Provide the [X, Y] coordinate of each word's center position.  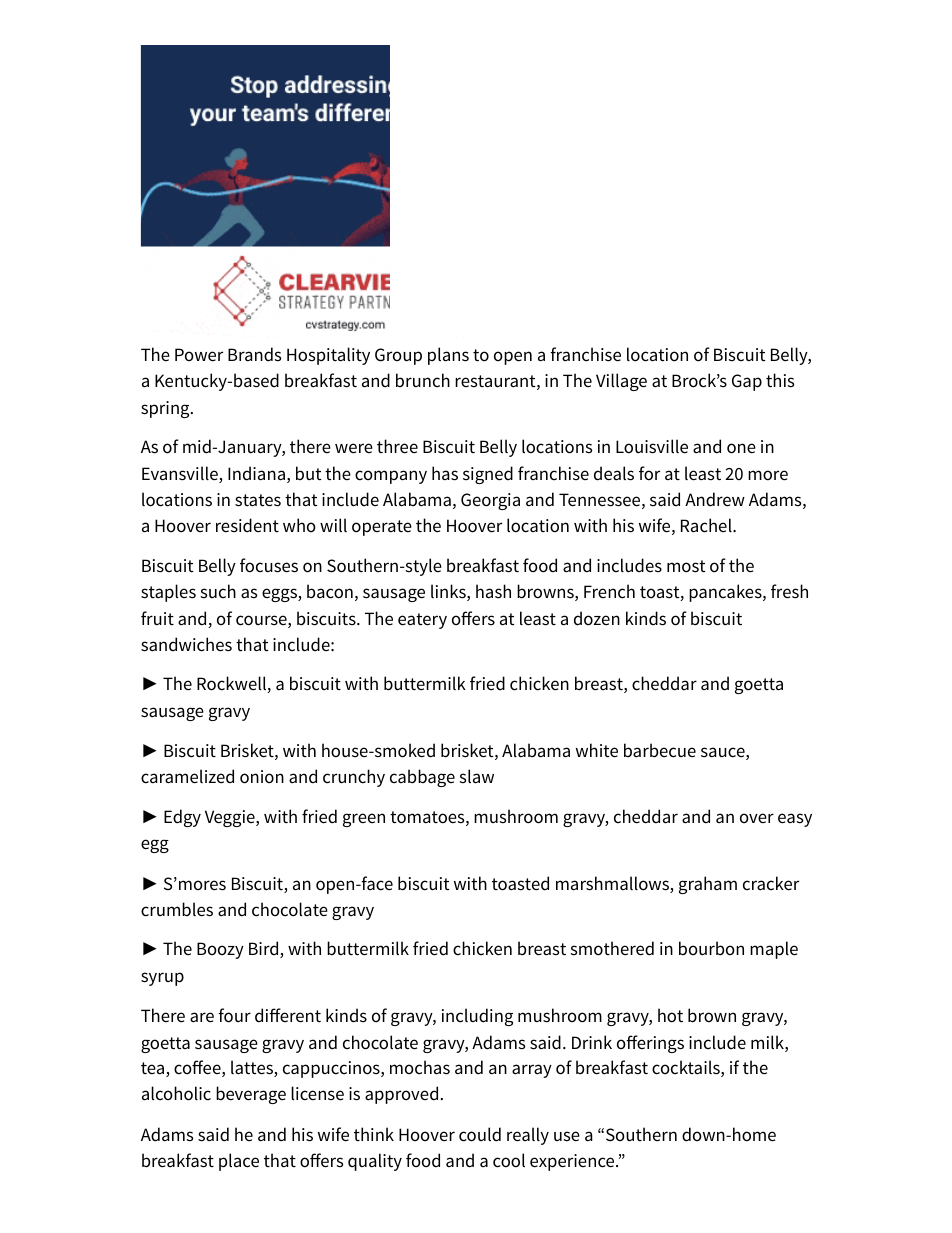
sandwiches [186, 644]
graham [708, 885]
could [480, 1134]
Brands [254, 354]
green [364, 820]
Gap [747, 382]
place [239, 1162]
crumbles [177, 909]
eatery [422, 621]
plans [448, 356]
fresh [789, 591]
